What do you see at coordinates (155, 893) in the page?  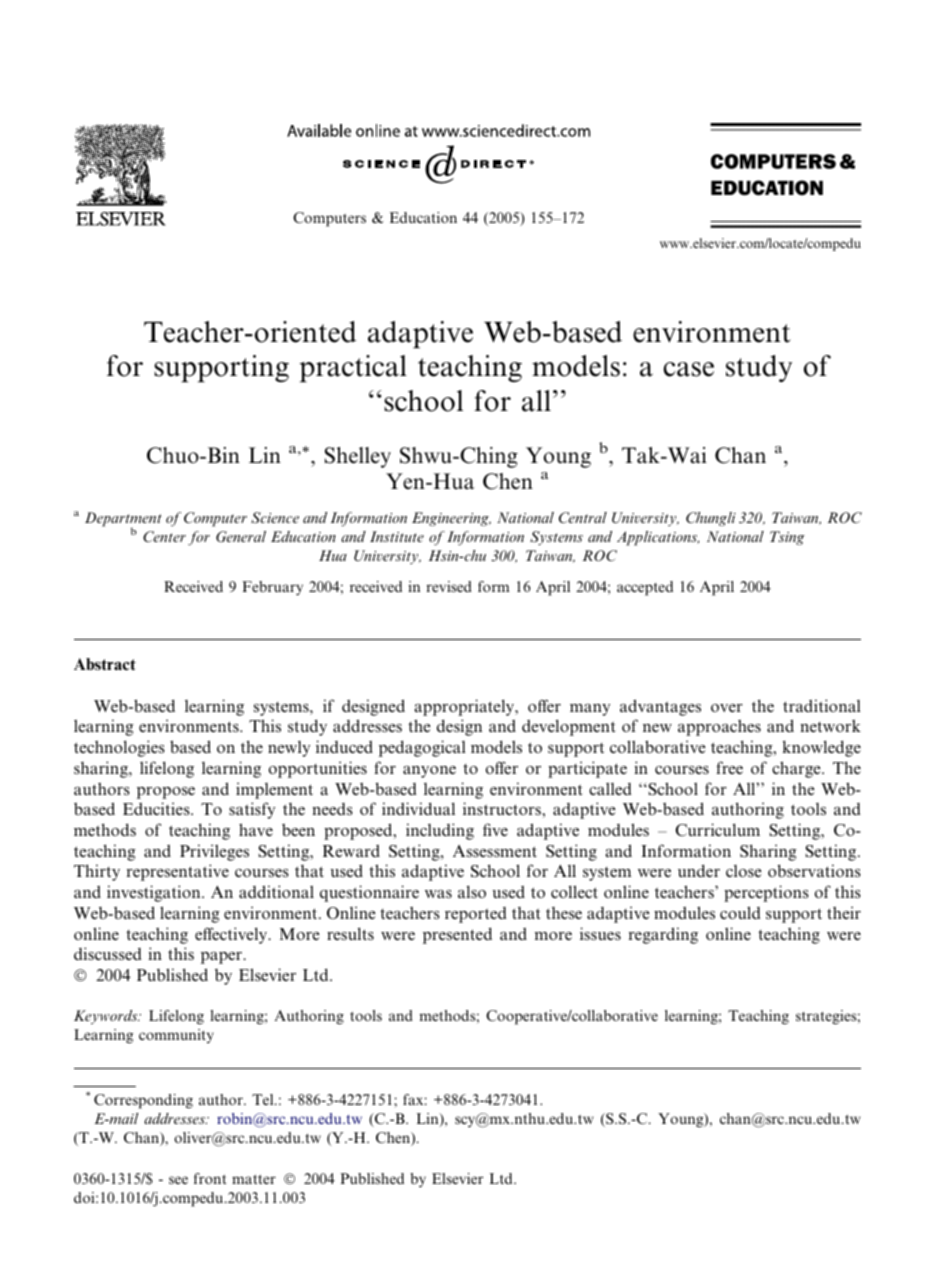 I see `investigation` at bounding box center [155, 893].
